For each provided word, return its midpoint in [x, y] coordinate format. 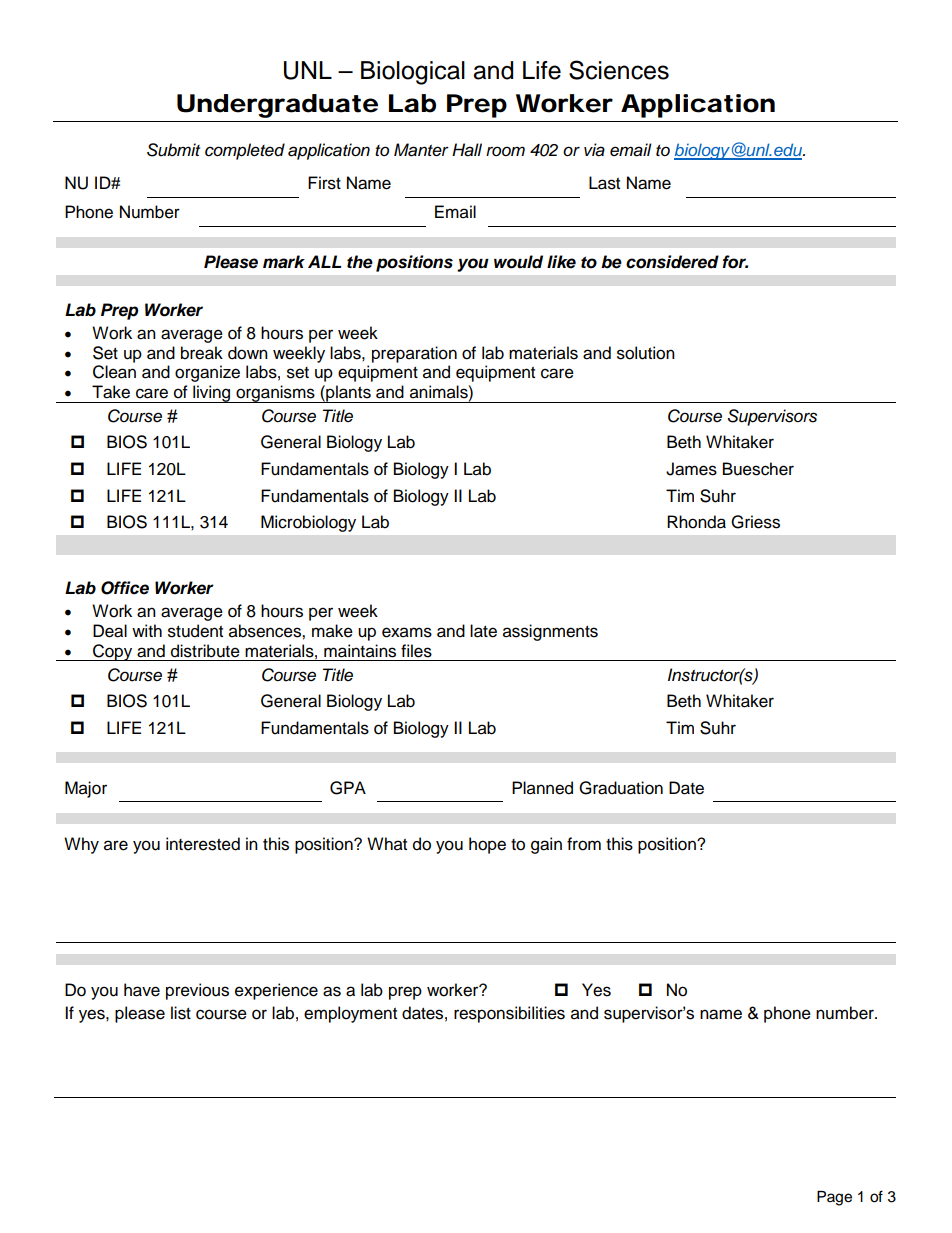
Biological [413, 73]
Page [834, 1198]
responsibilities [509, 1014]
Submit [173, 150]
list [181, 1013]
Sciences [619, 70]
